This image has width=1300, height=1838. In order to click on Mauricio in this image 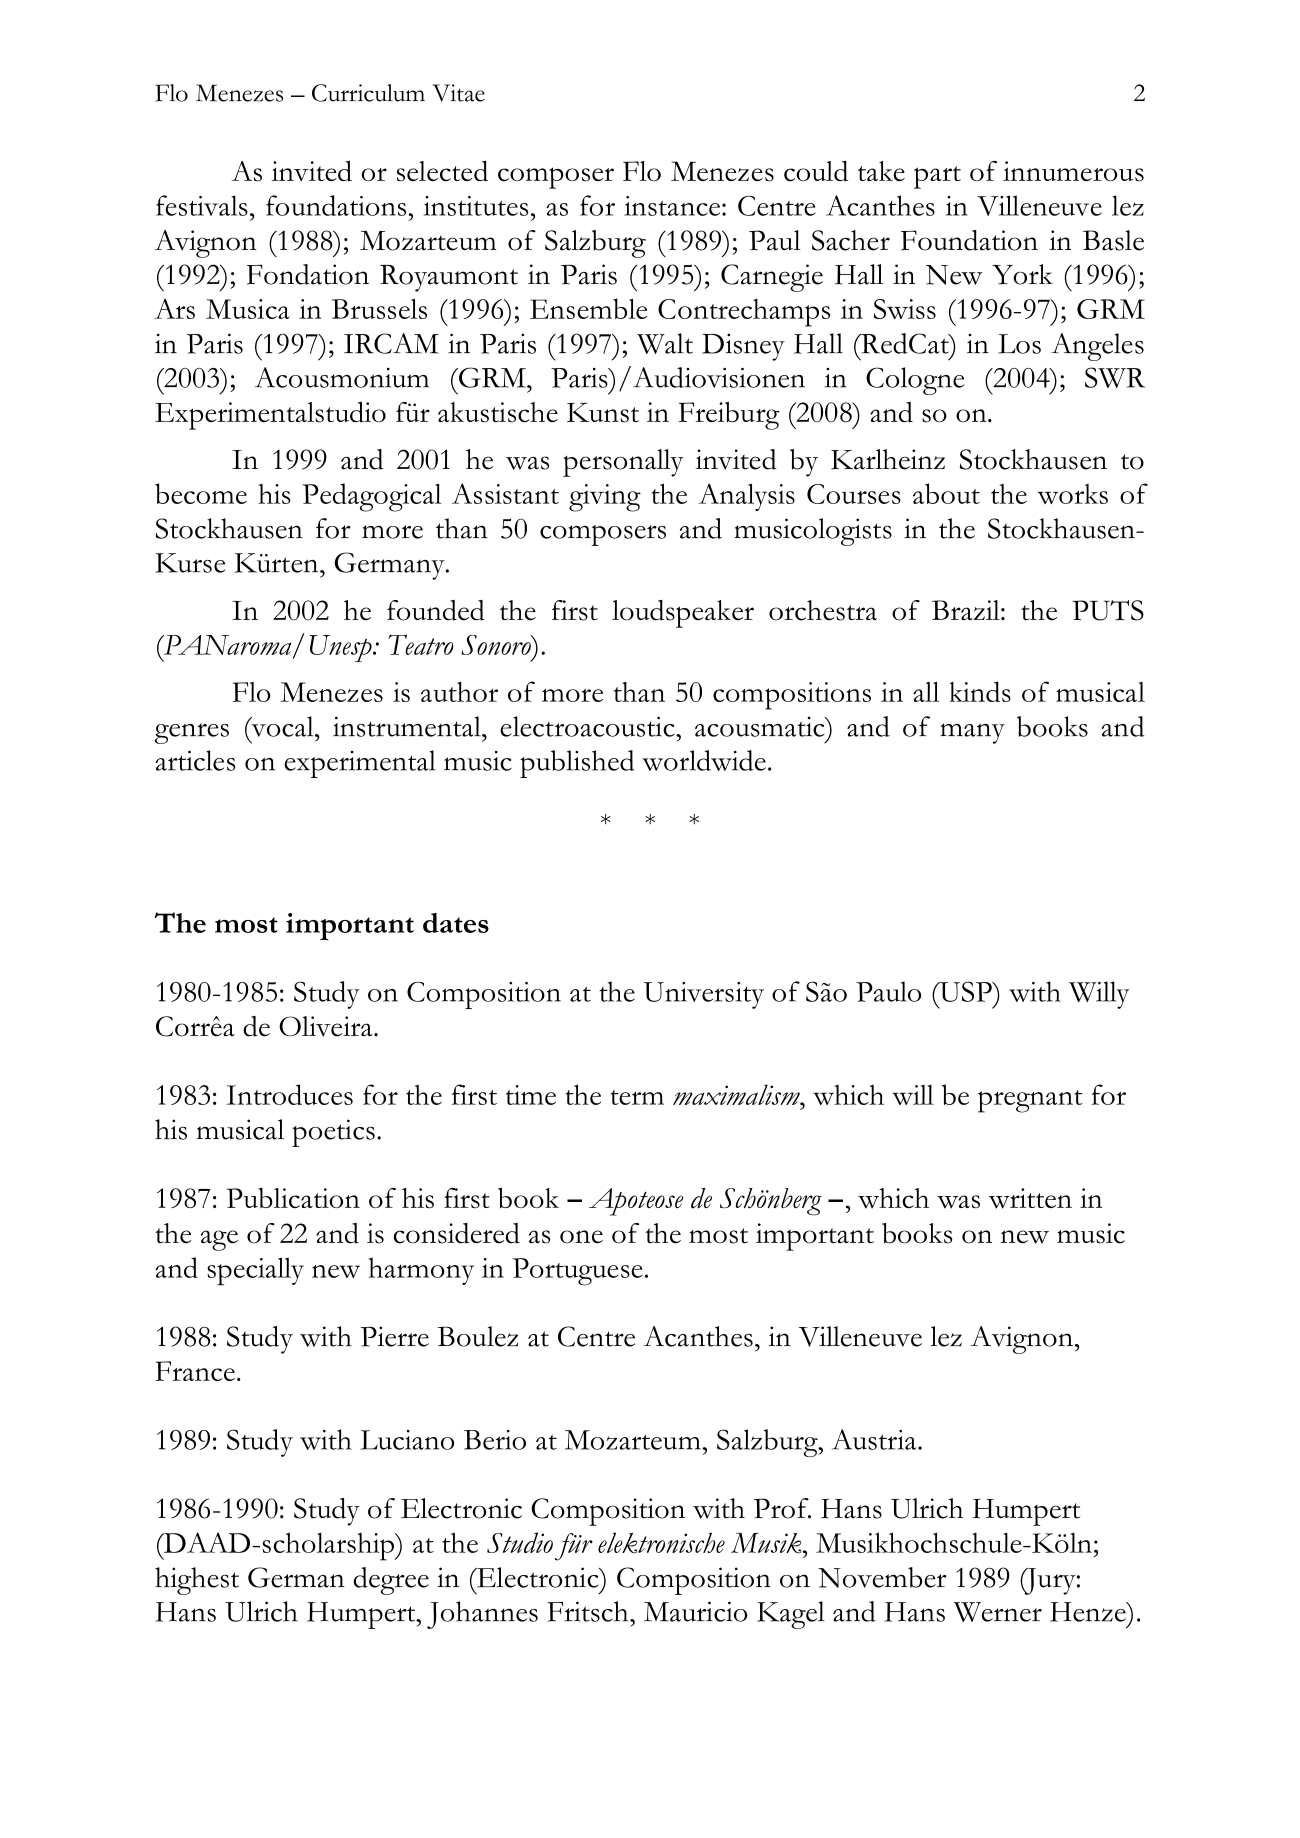, I will do `click(695, 1611)`.
